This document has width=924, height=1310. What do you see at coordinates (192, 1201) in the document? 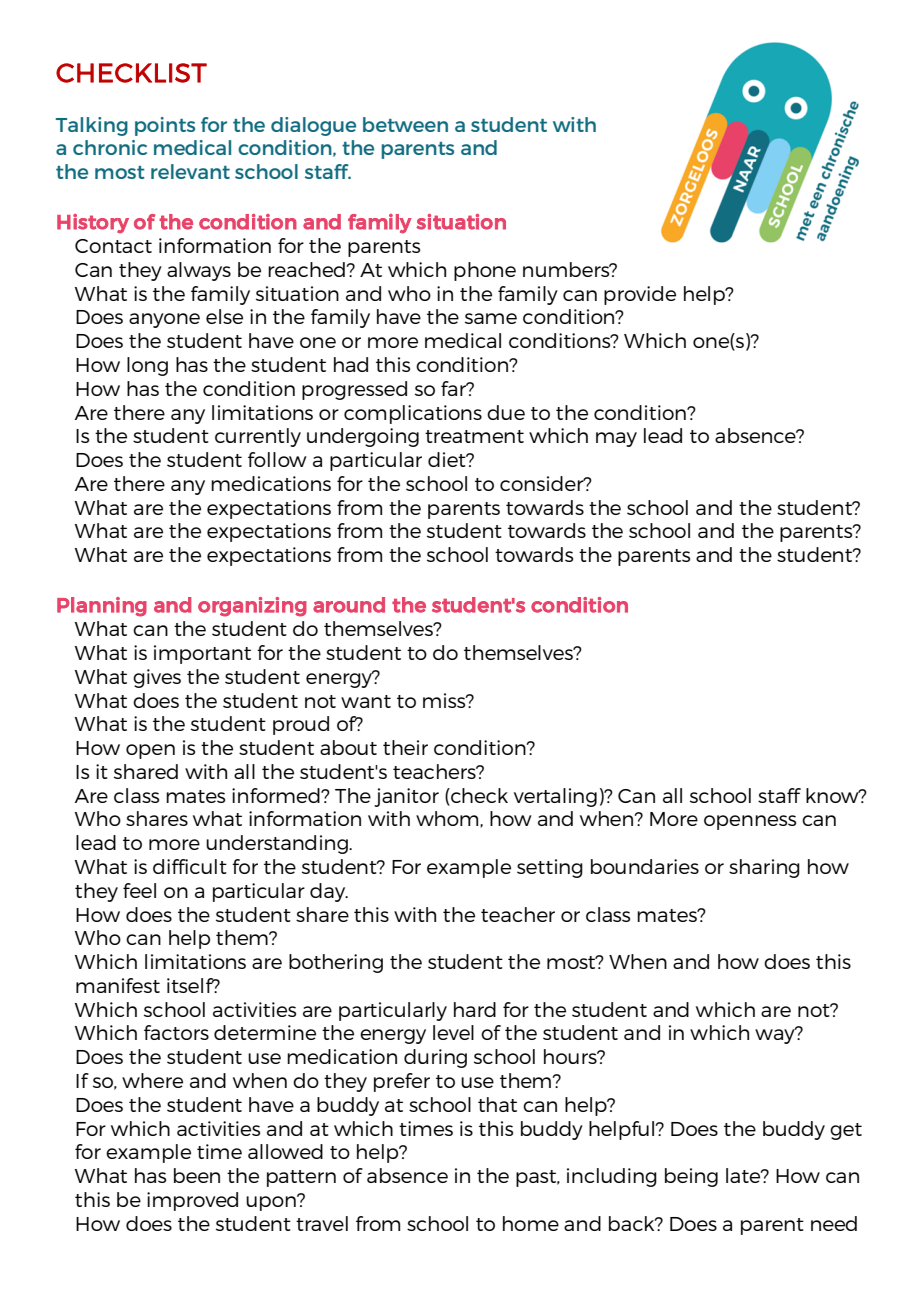
I see `improved` at bounding box center [192, 1201].
